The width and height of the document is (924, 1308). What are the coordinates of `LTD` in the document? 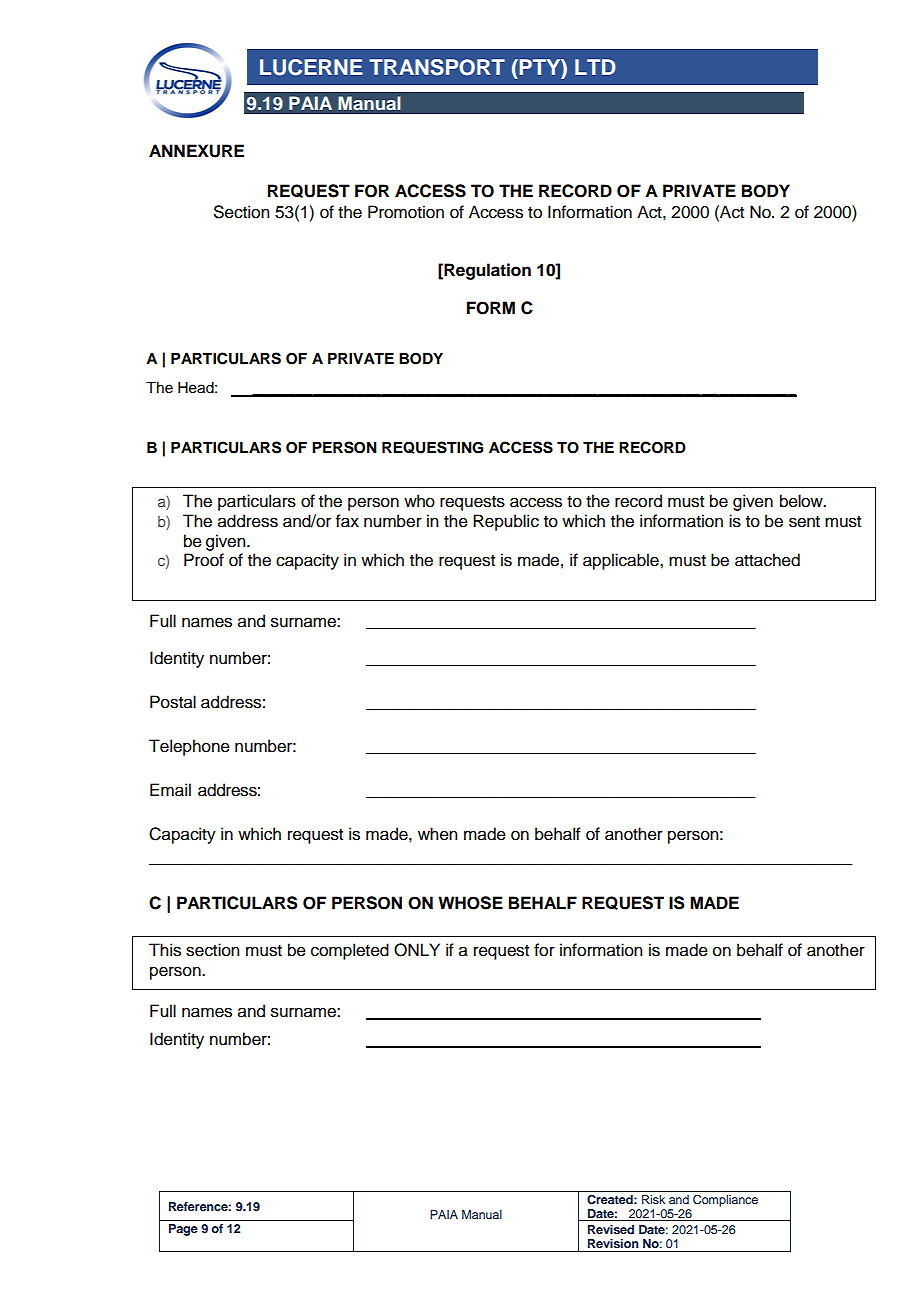 It's located at (595, 67).
